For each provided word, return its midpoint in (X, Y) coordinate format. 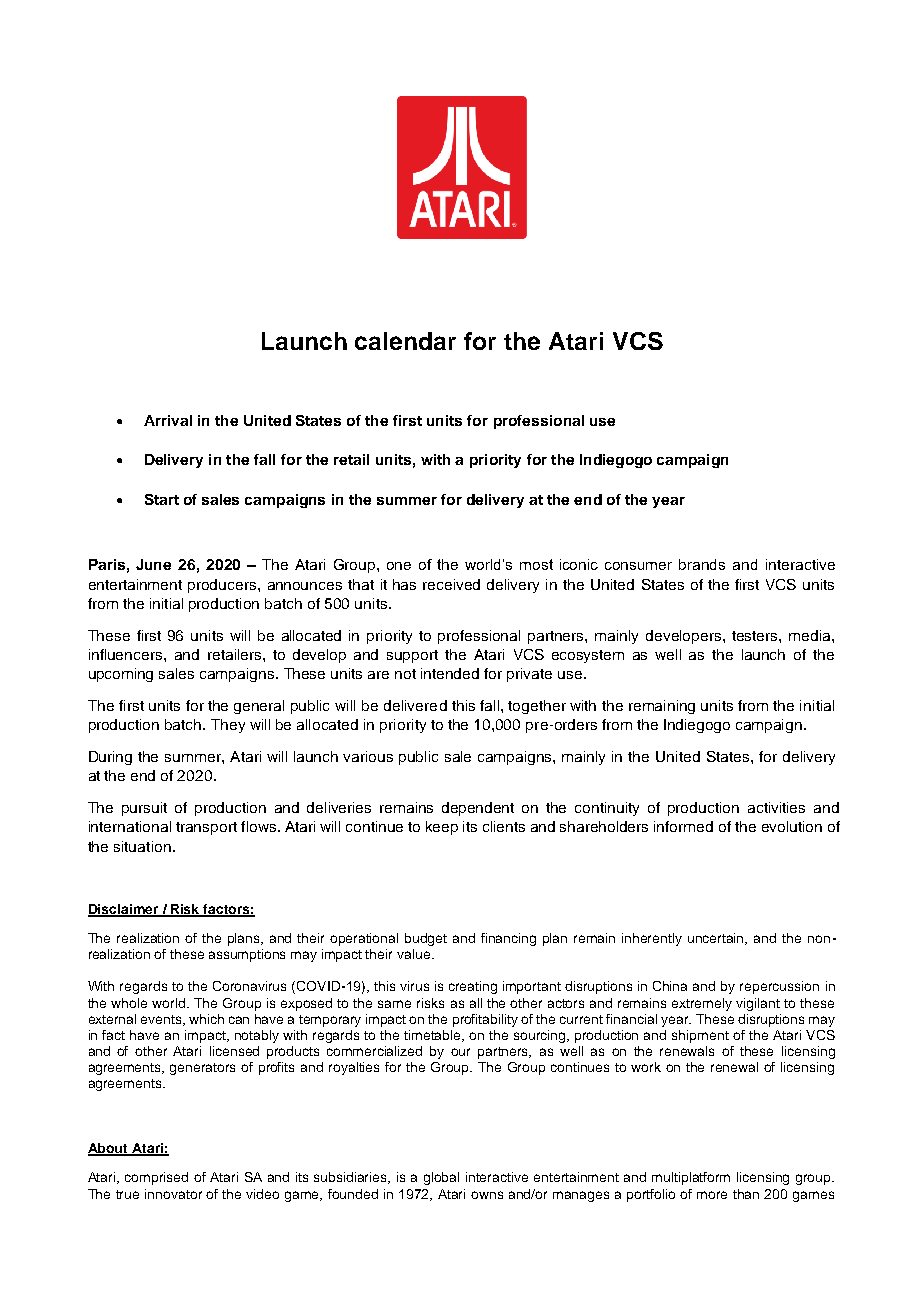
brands (702, 564)
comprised (156, 1178)
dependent (478, 809)
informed (683, 826)
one (399, 566)
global (441, 1178)
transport (206, 828)
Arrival (168, 420)
